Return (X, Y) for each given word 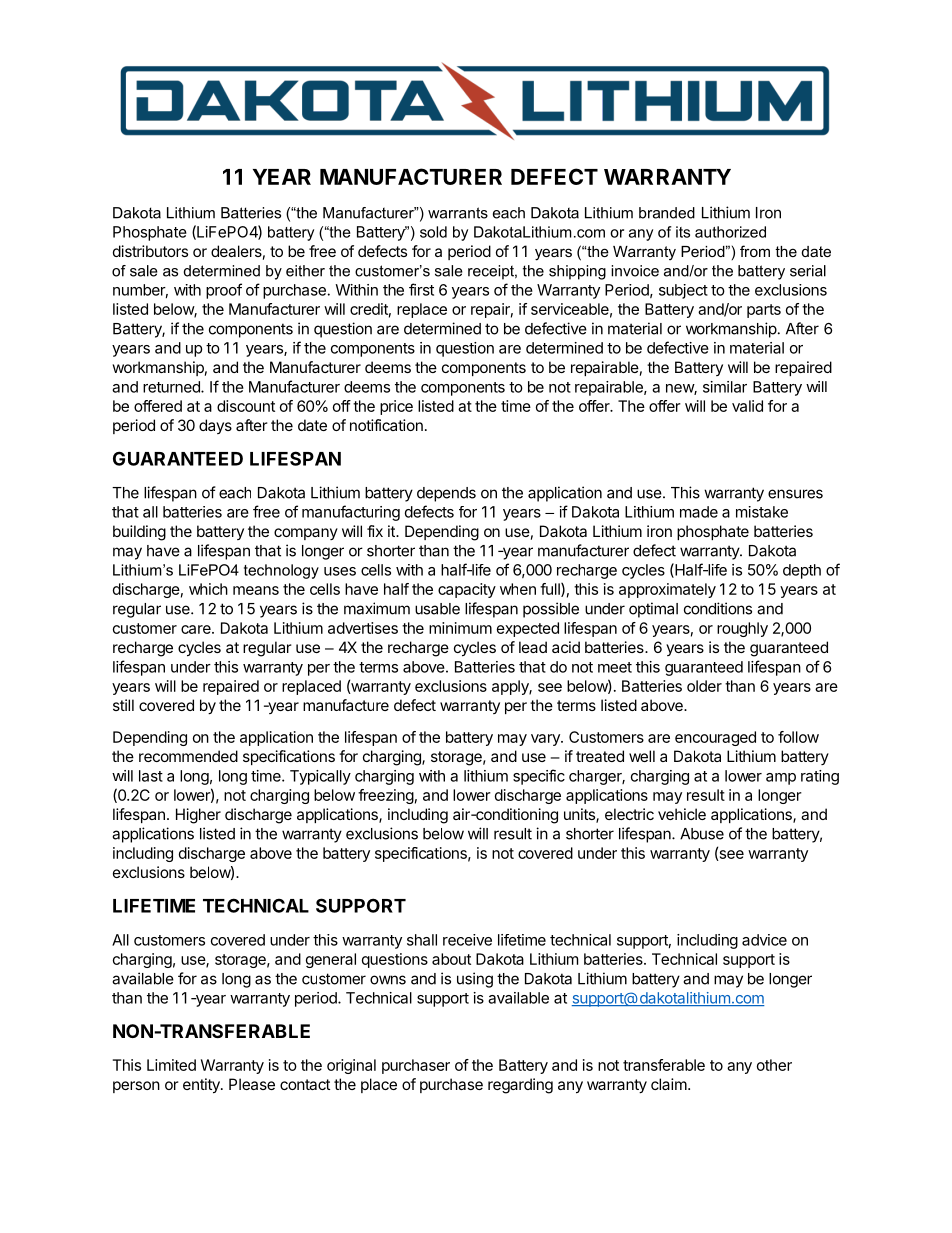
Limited (171, 1065)
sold (433, 232)
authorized (730, 232)
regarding (520, 1086)
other (774, 1065)
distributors (150, 251)
